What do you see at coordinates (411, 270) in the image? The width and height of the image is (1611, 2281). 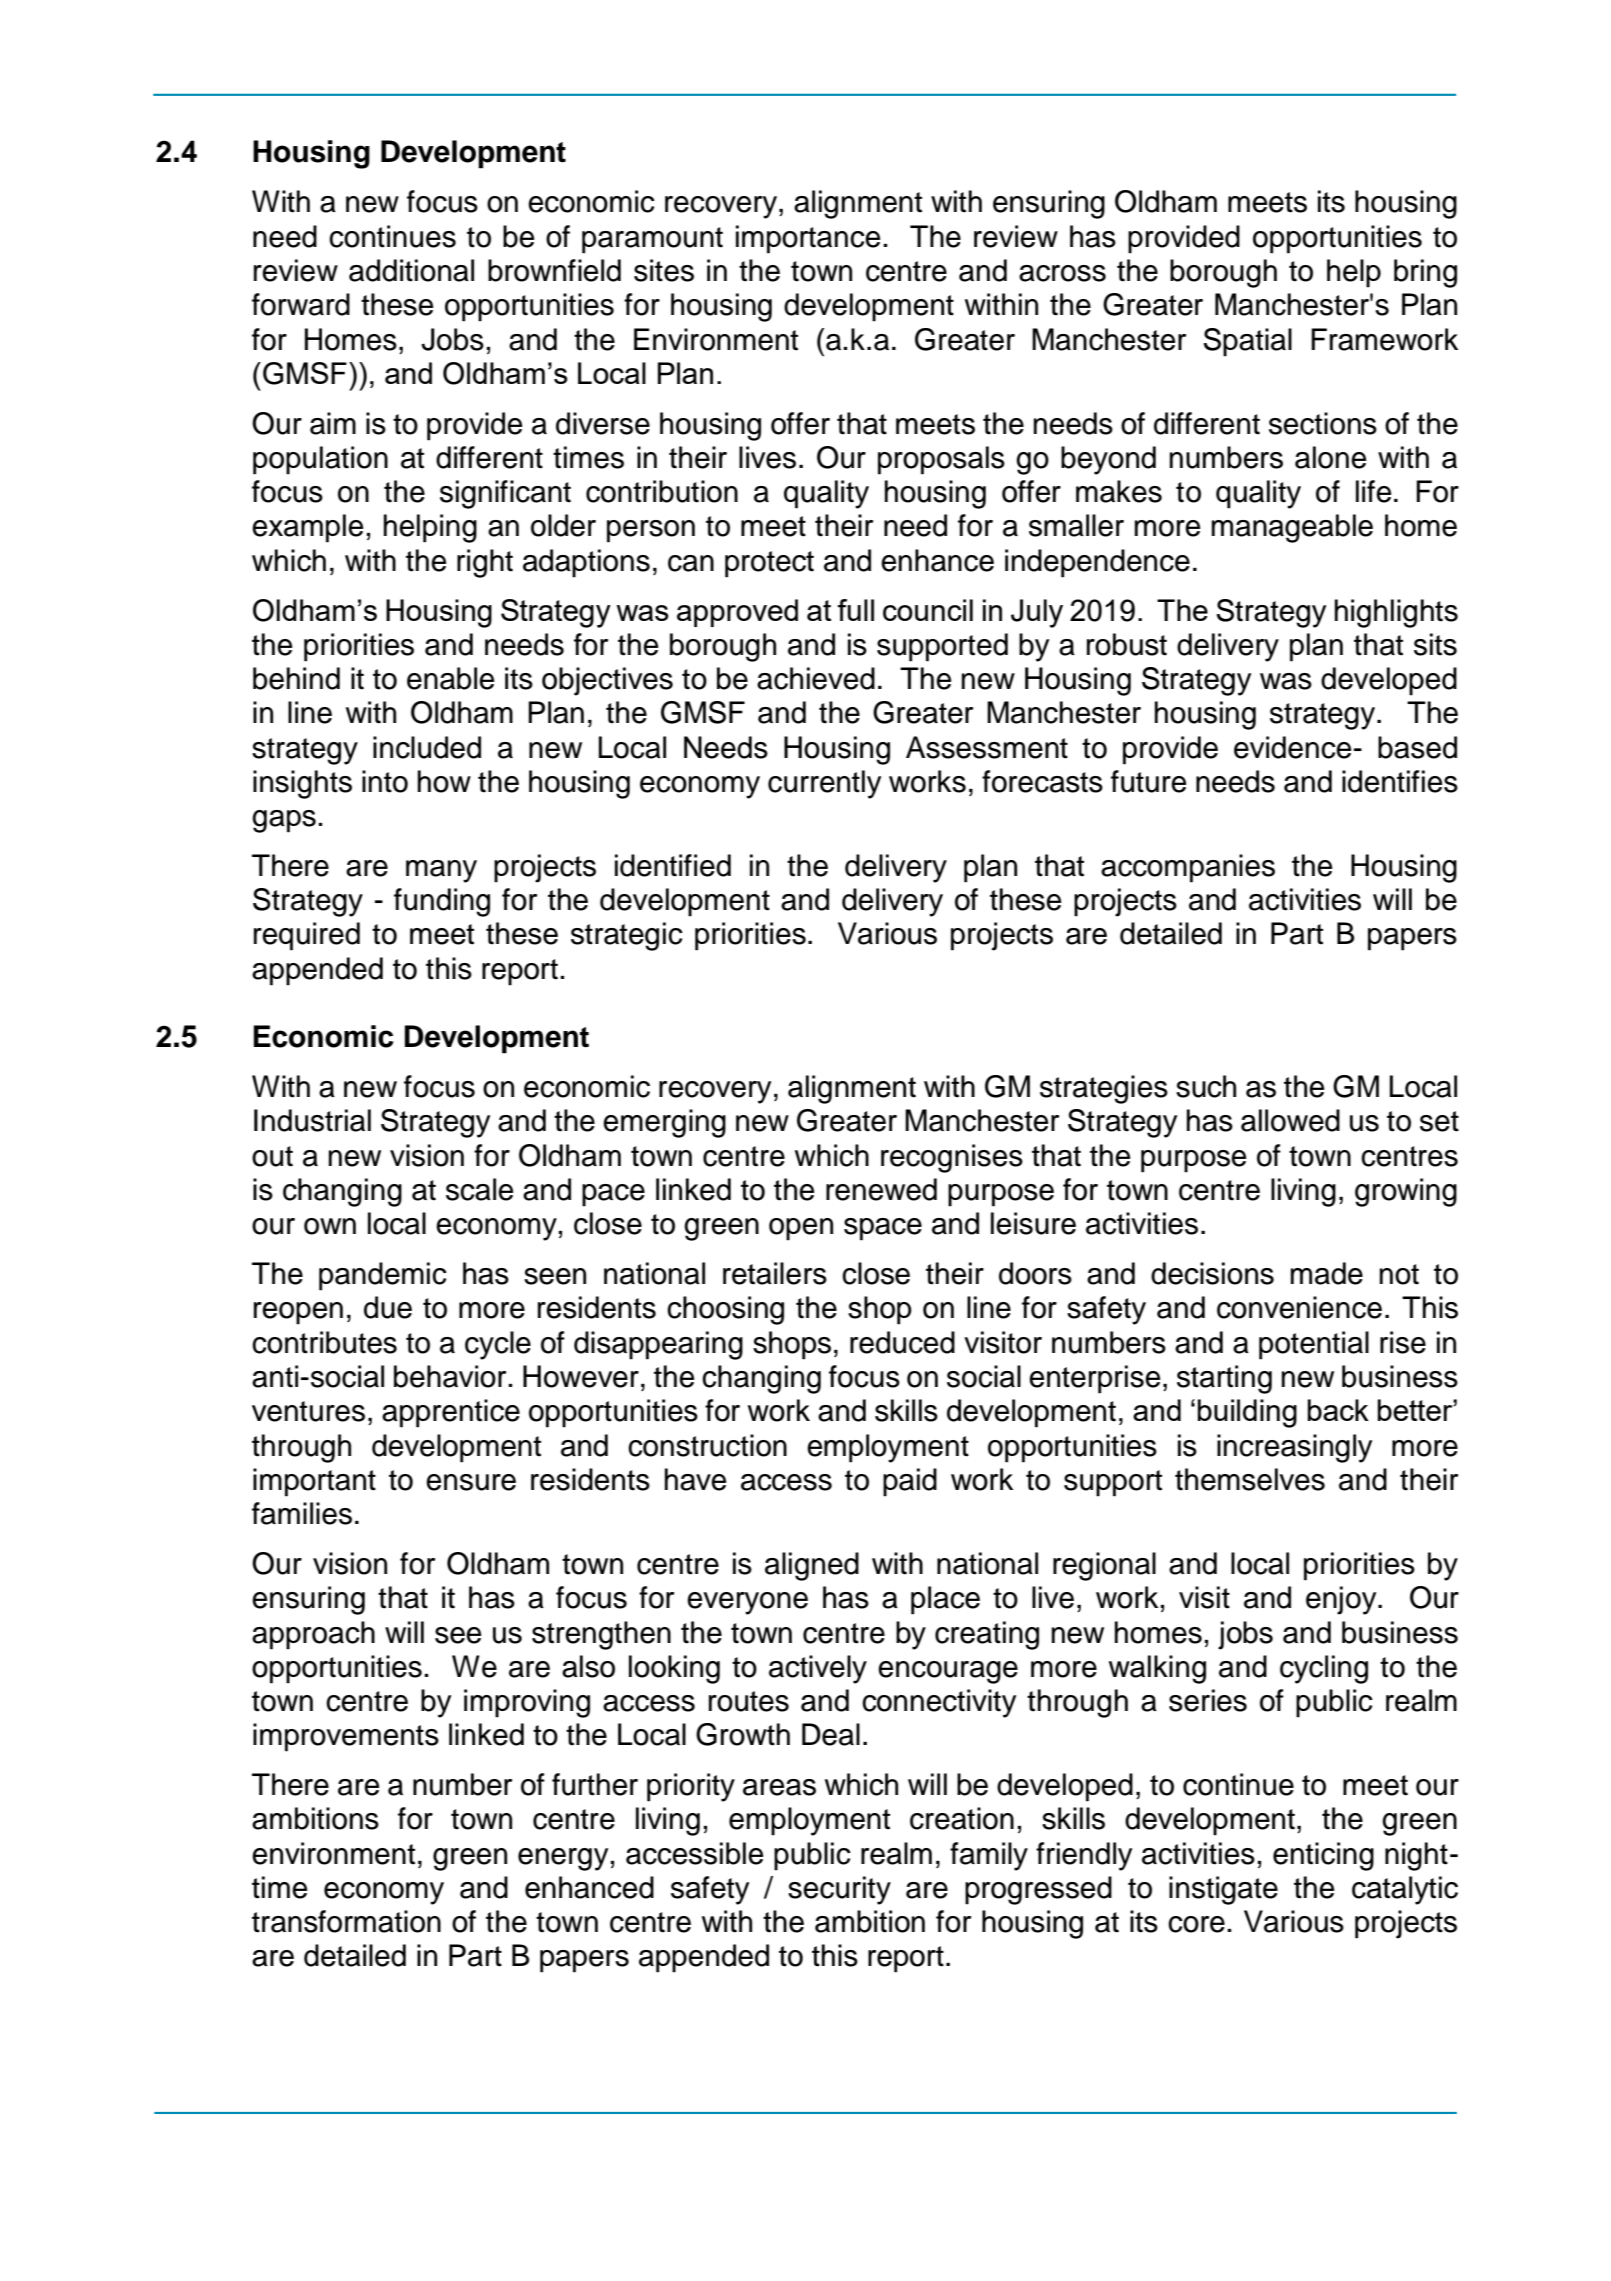 I see `additional` at bounding box center [411, 270].
